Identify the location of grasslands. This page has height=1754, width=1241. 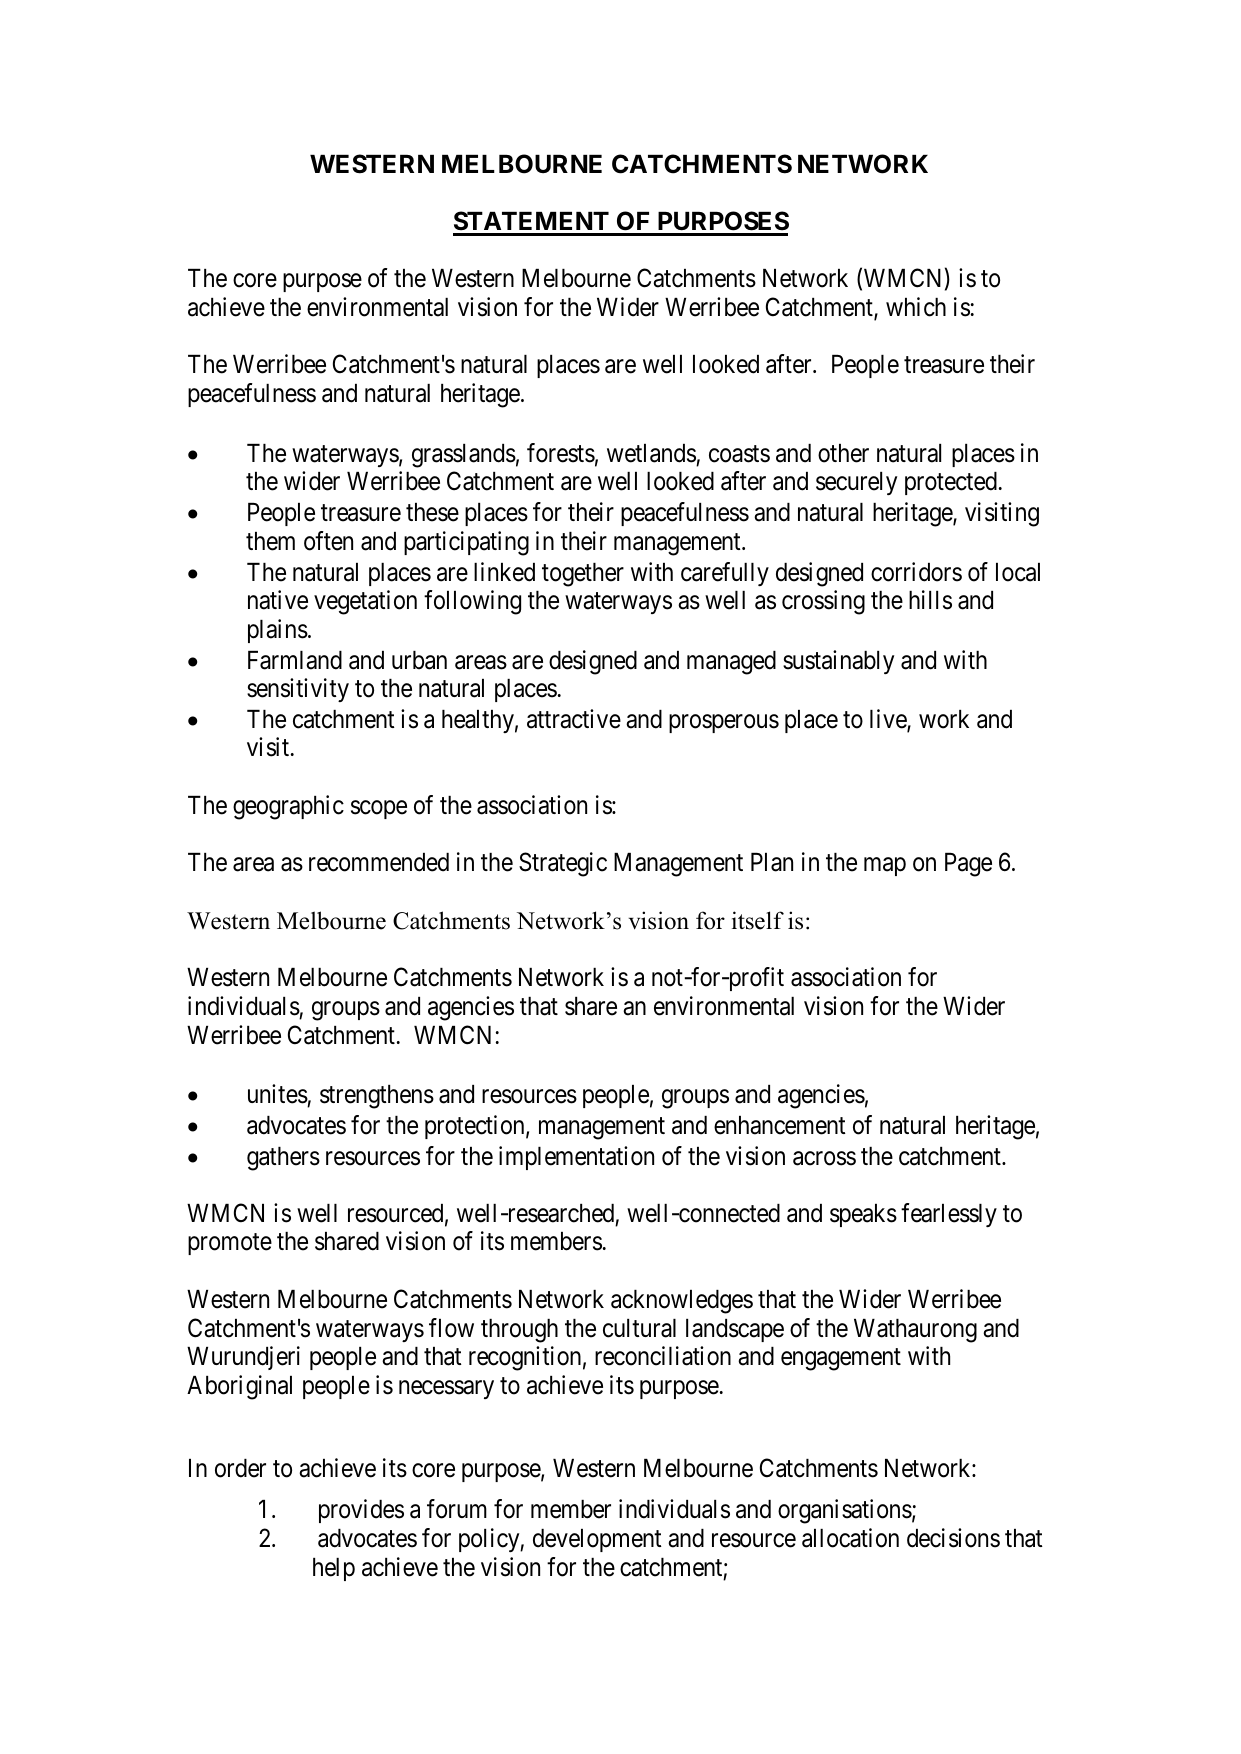
(464, 456).
